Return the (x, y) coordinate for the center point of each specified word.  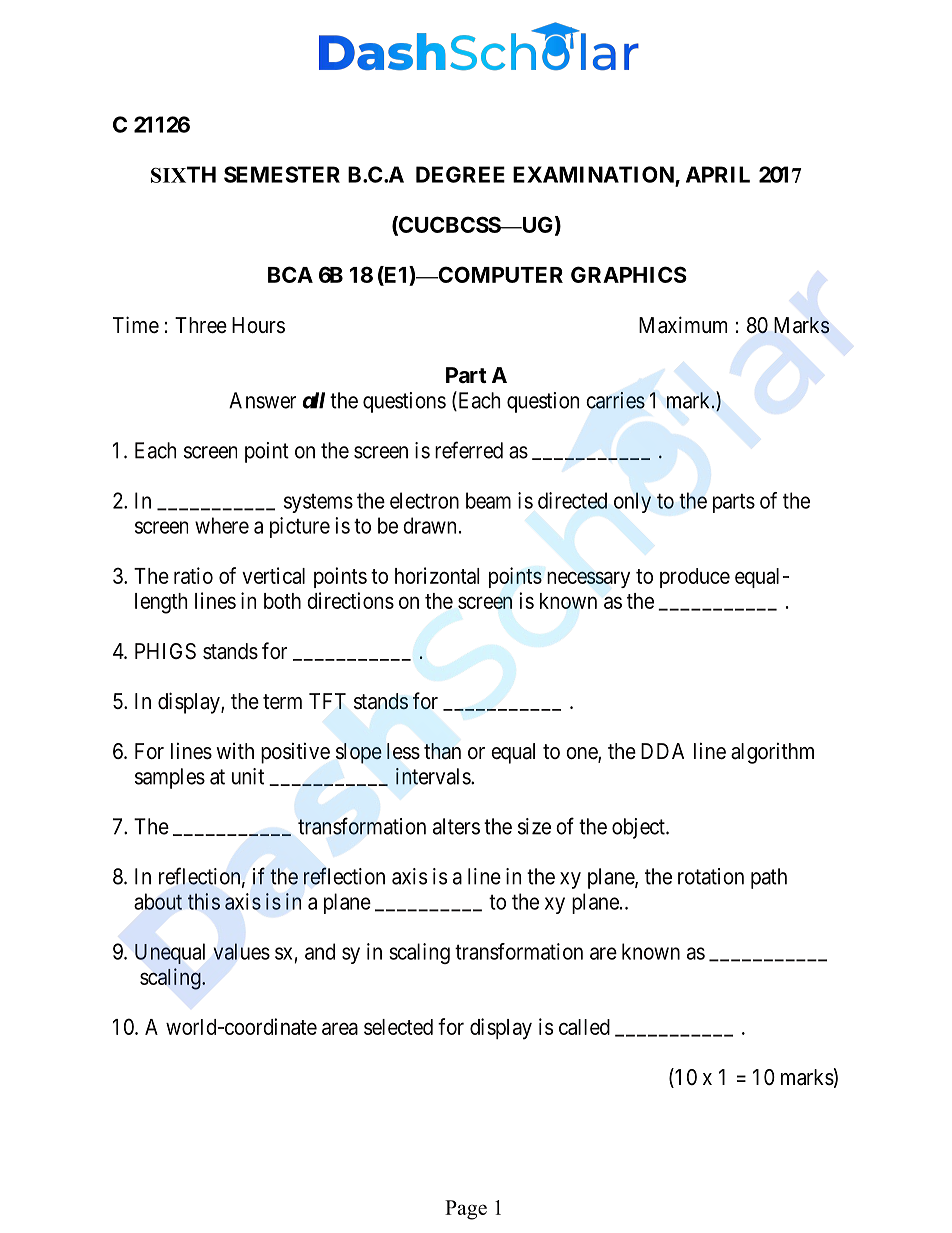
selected (398, 1027)
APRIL (718, 174)
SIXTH (183, 174)
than (442, 751)
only (632, 502)
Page (466, 1210)
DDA (662, 751)
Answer (262, 400)
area (340, 1028)
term (282, 702)
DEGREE (460, 174)
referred (469, 450)
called (584, 1027)
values (242, 951)
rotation (711, 876)
